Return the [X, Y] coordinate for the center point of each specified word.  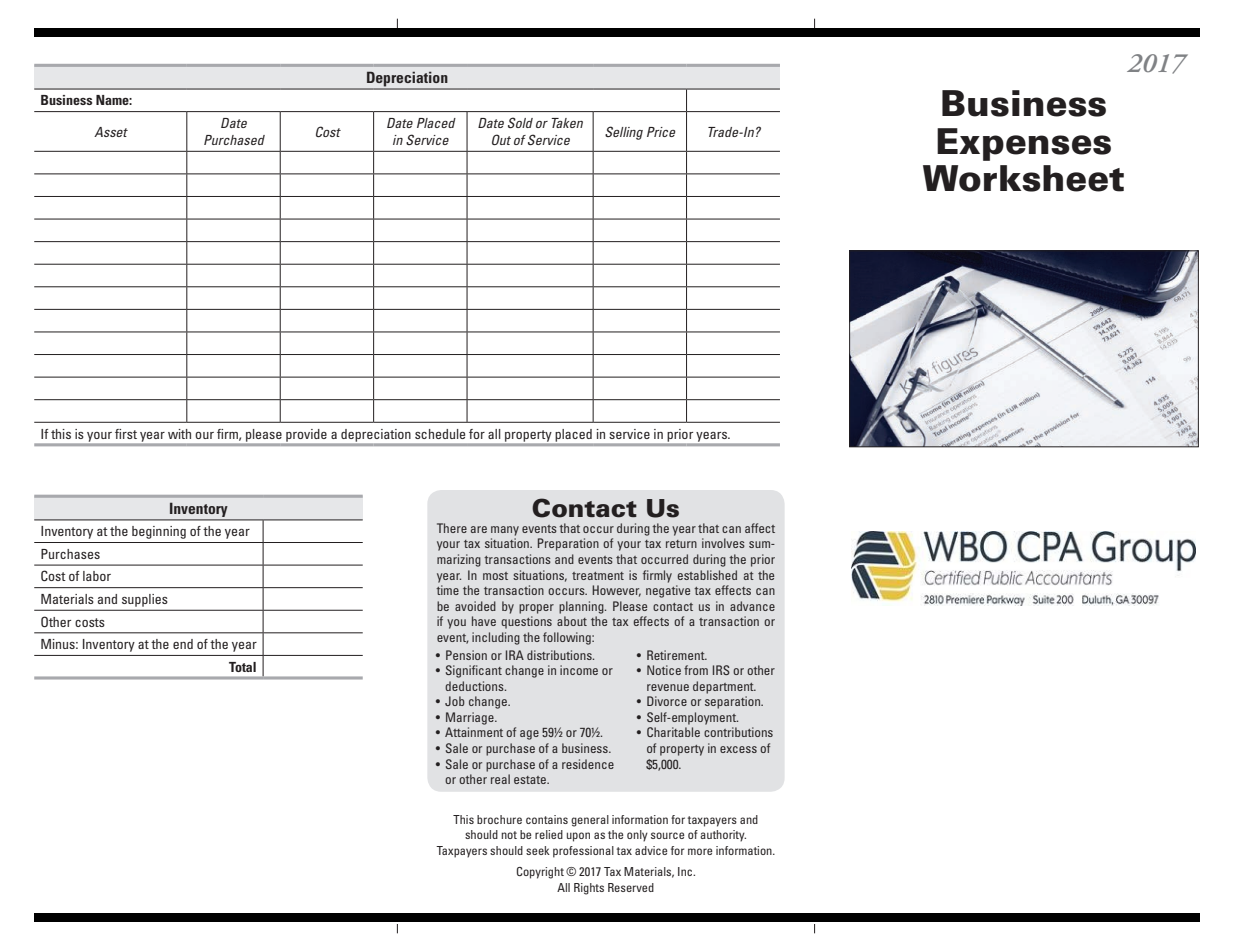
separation [734, 702]
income [579, 670]
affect [760, 528]
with [179, 434]
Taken [567, 123]
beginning [159, 532]
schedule [440, 434]
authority [723, 836]
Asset [111, 132]
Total [242, 667]
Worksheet [1023, 178]
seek [538, 850]
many [505, 531]
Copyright [540, 873]
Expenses [1024, 144]
